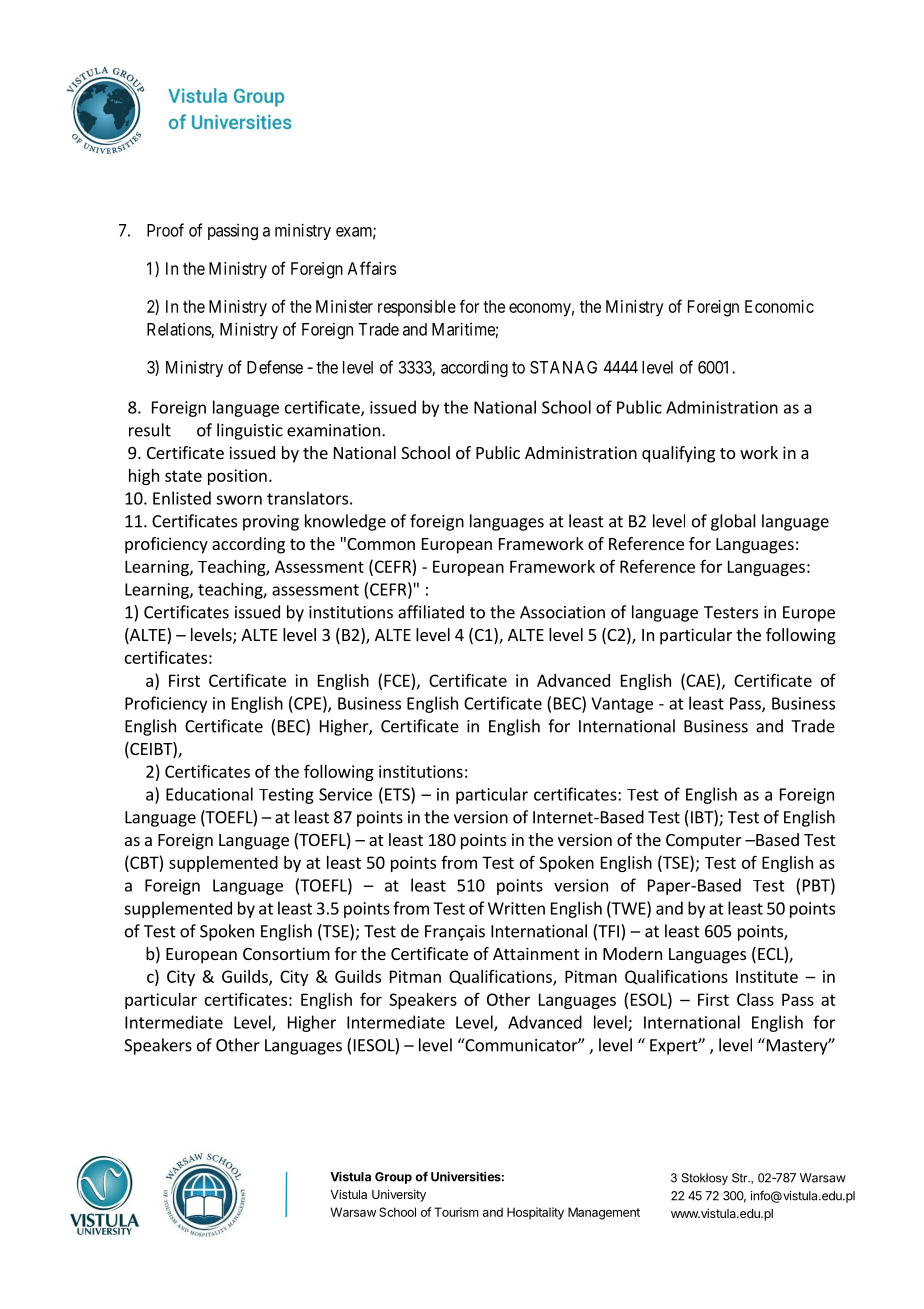  I want to click on Group, so click(393, 1178).
